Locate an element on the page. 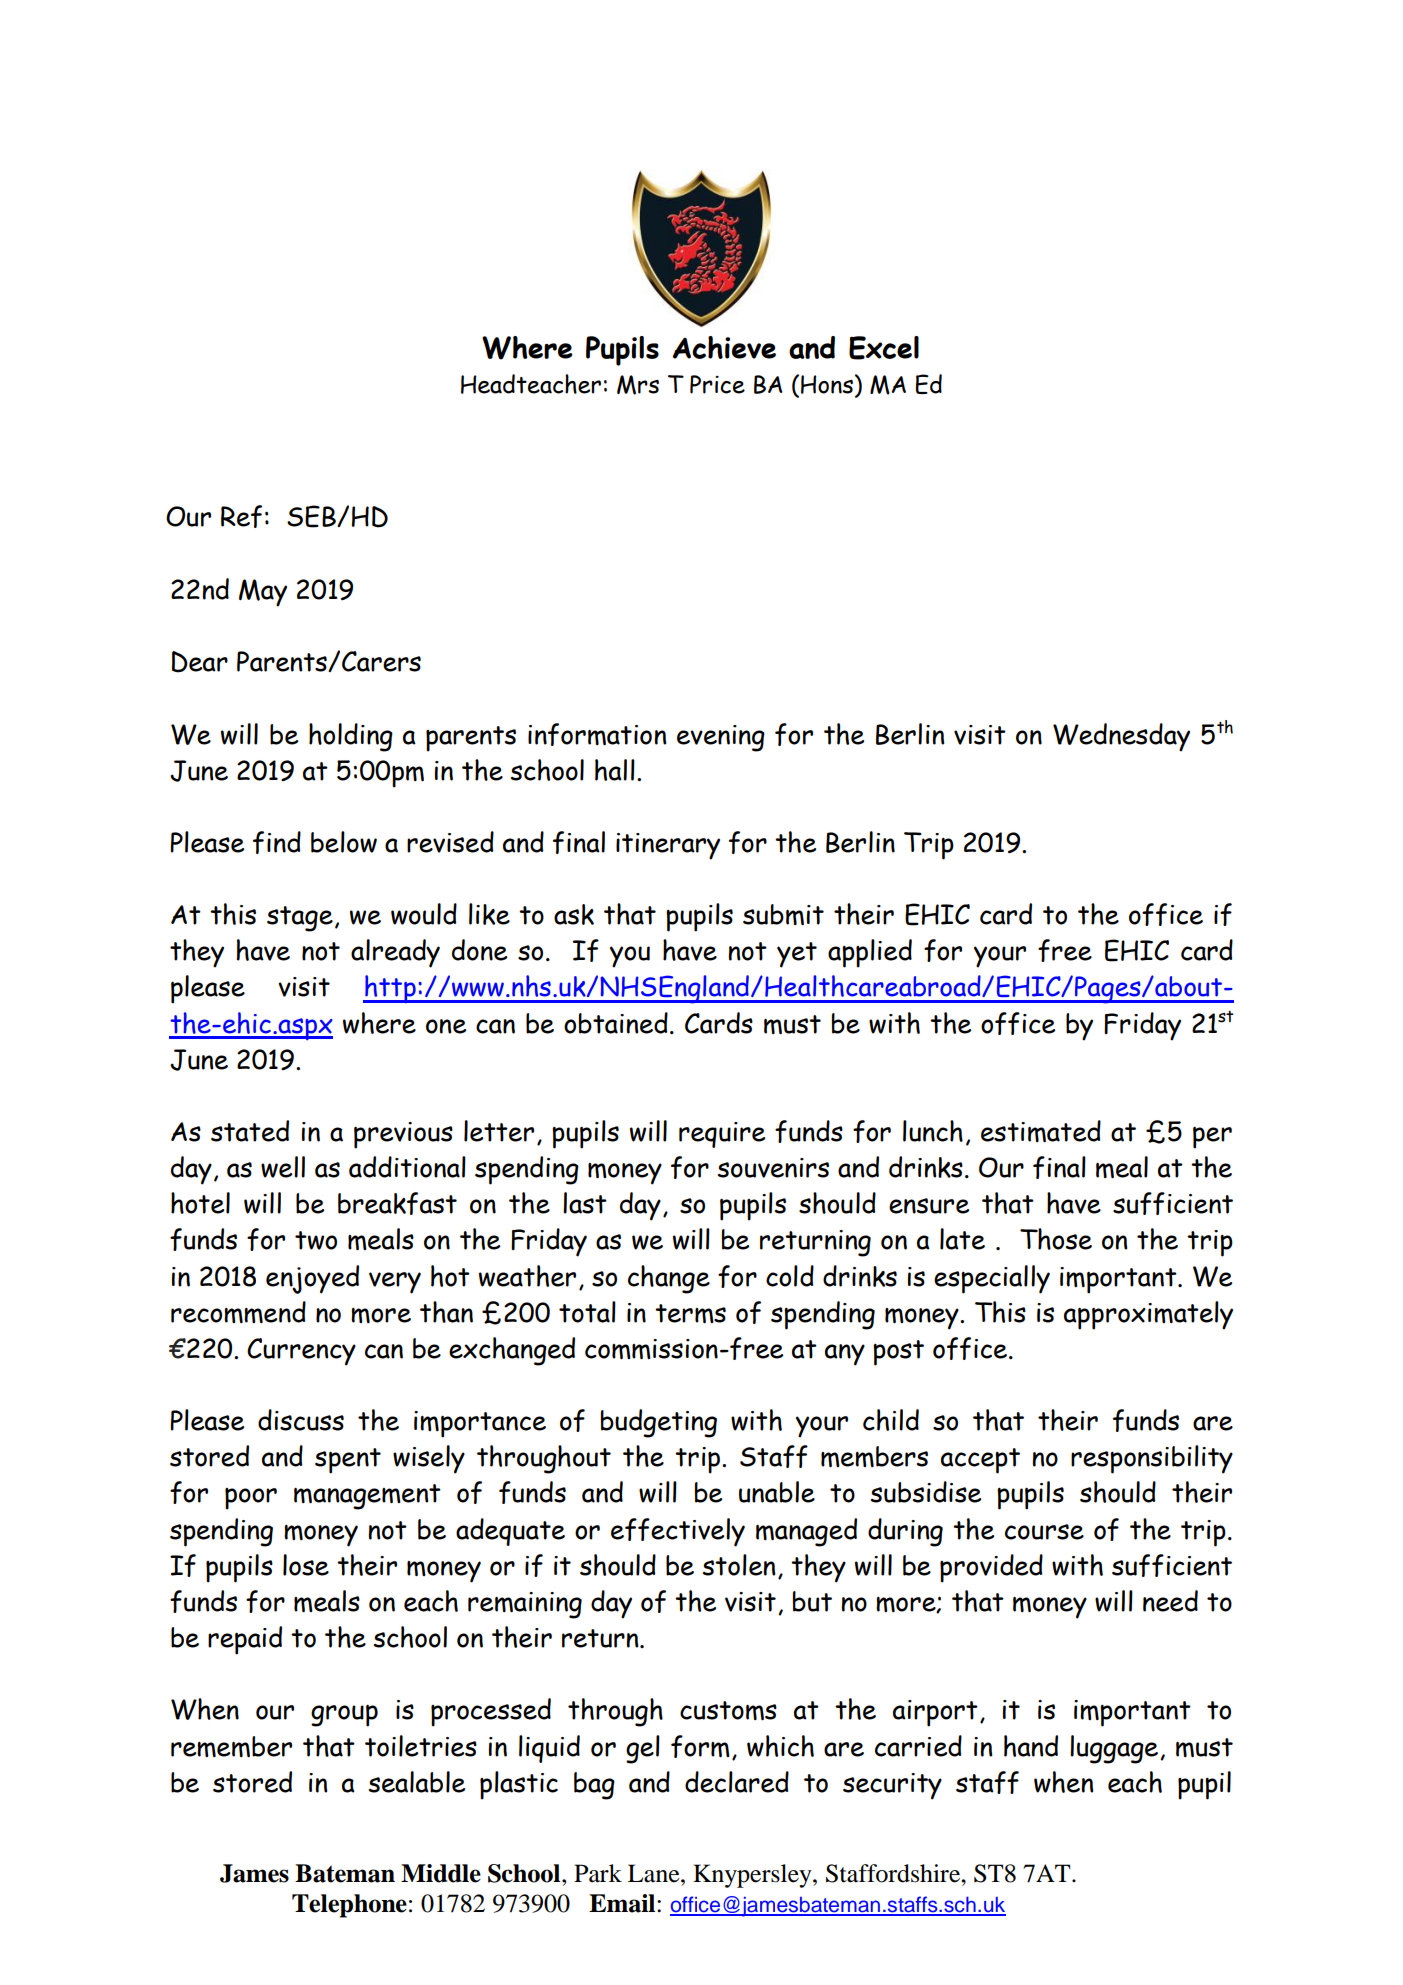  require is located at coordinates (722, 1135).
